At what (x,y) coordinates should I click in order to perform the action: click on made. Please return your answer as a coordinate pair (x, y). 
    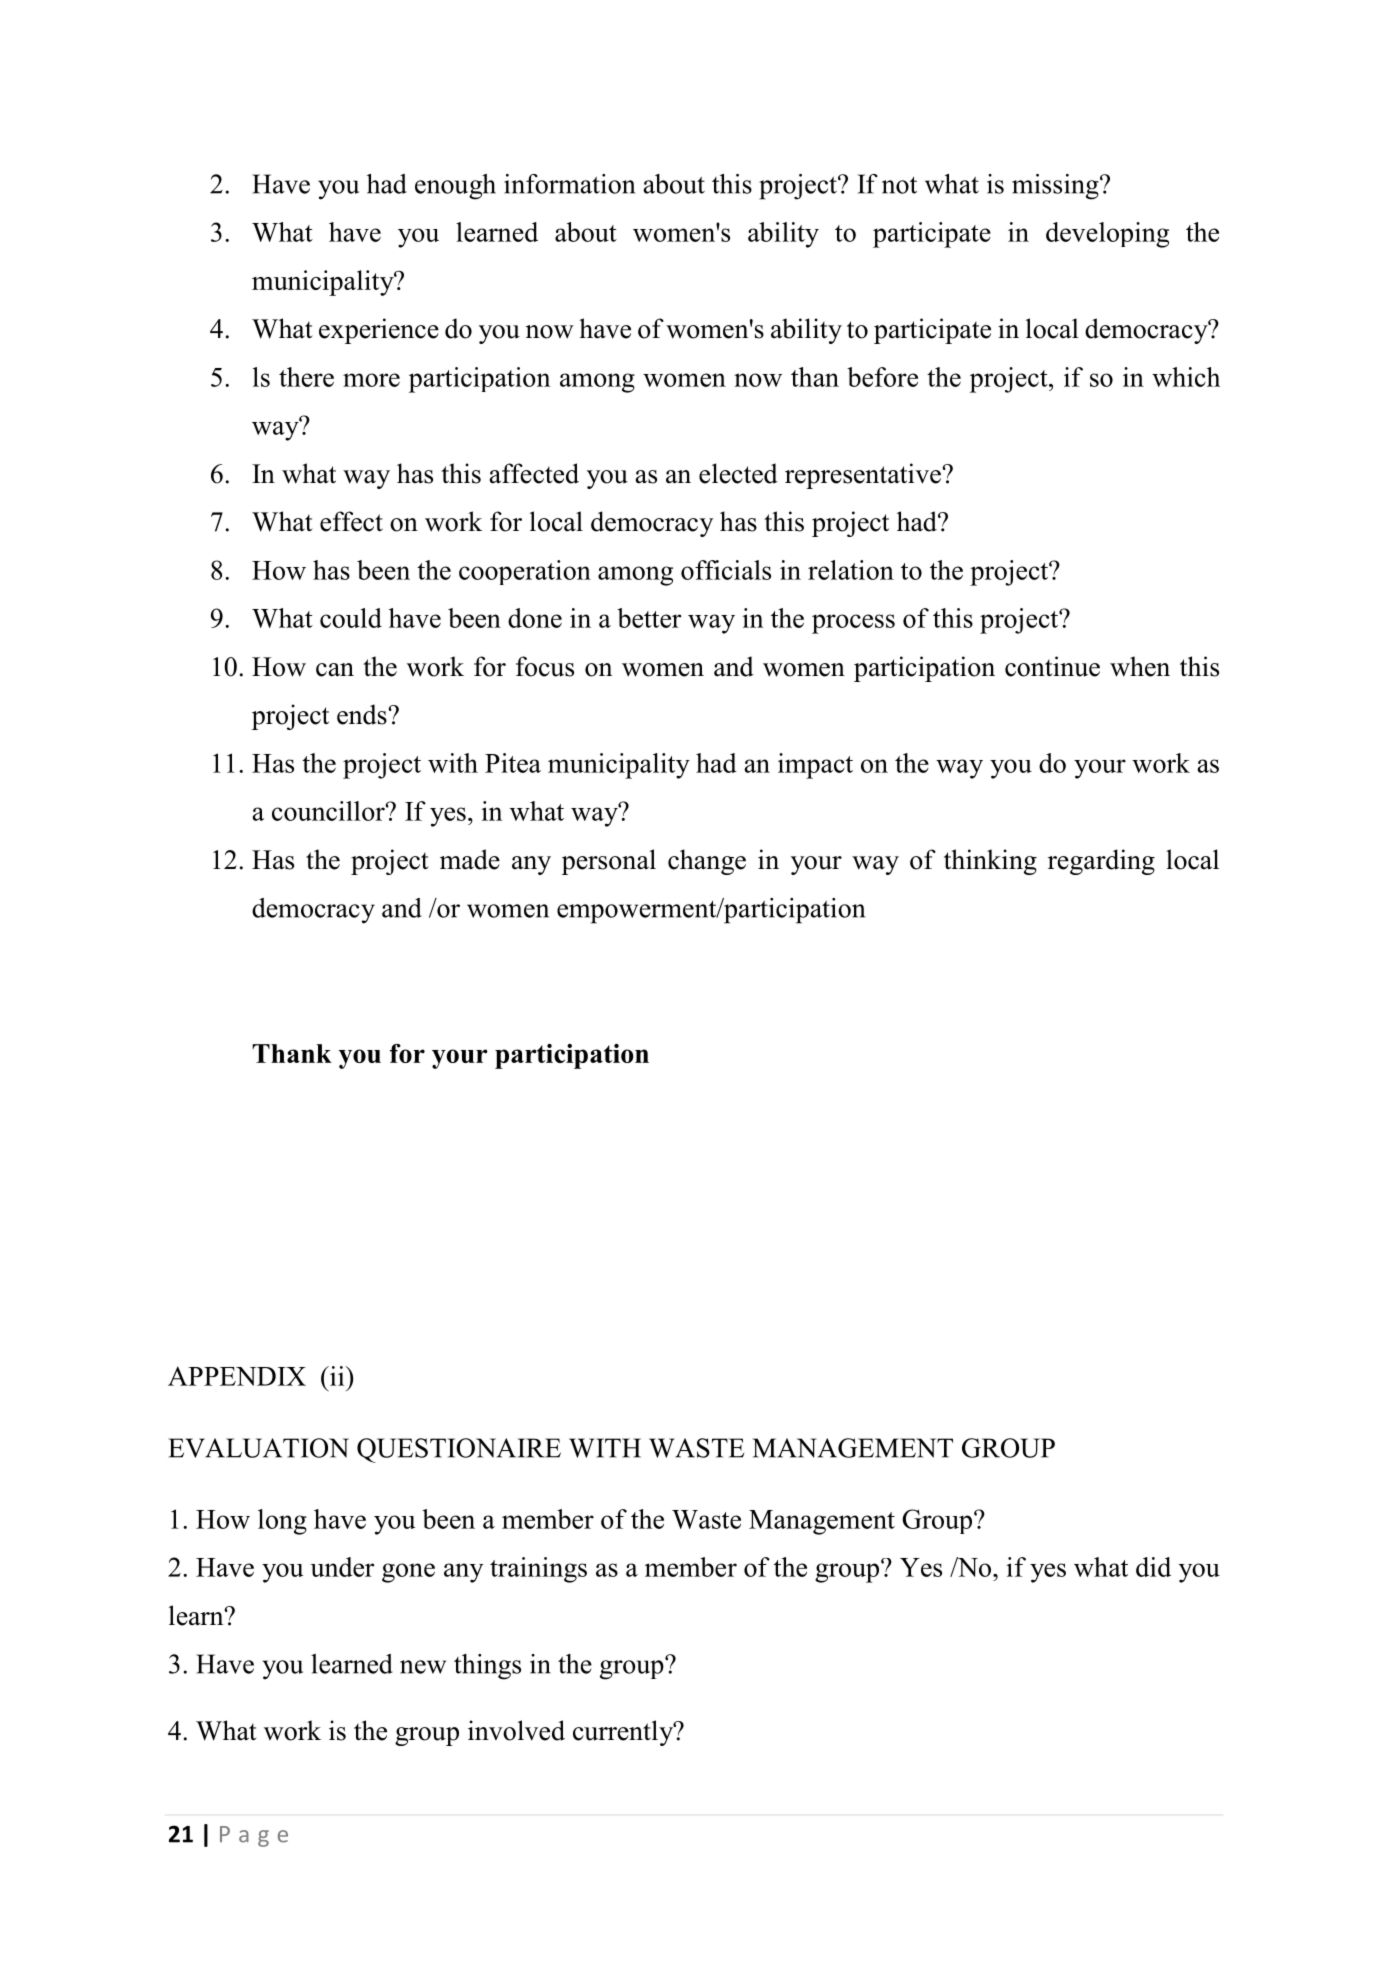
    Looking at the image, I should click on (470, 859).
